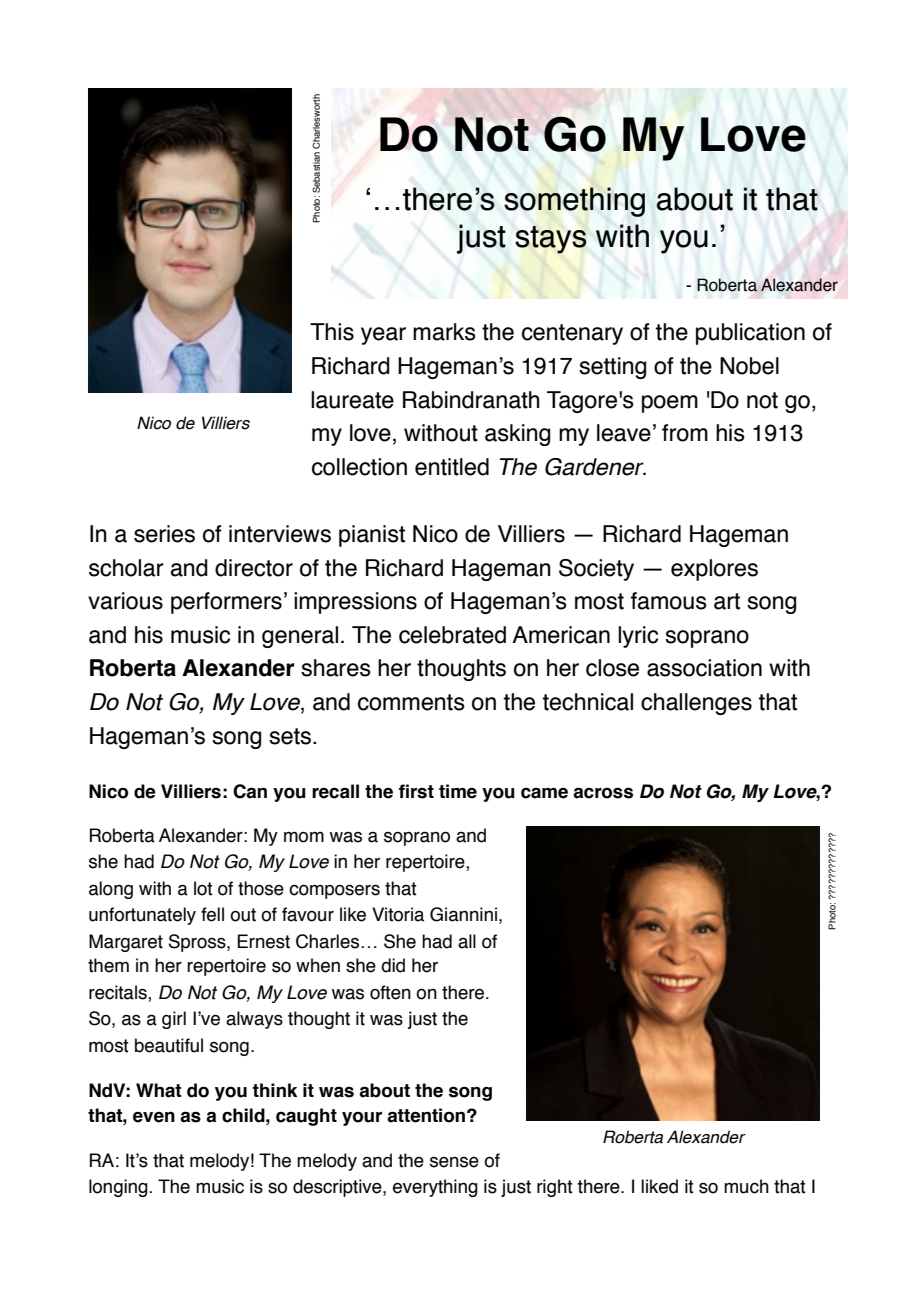  I want to click on stays, so click(550, 240).
